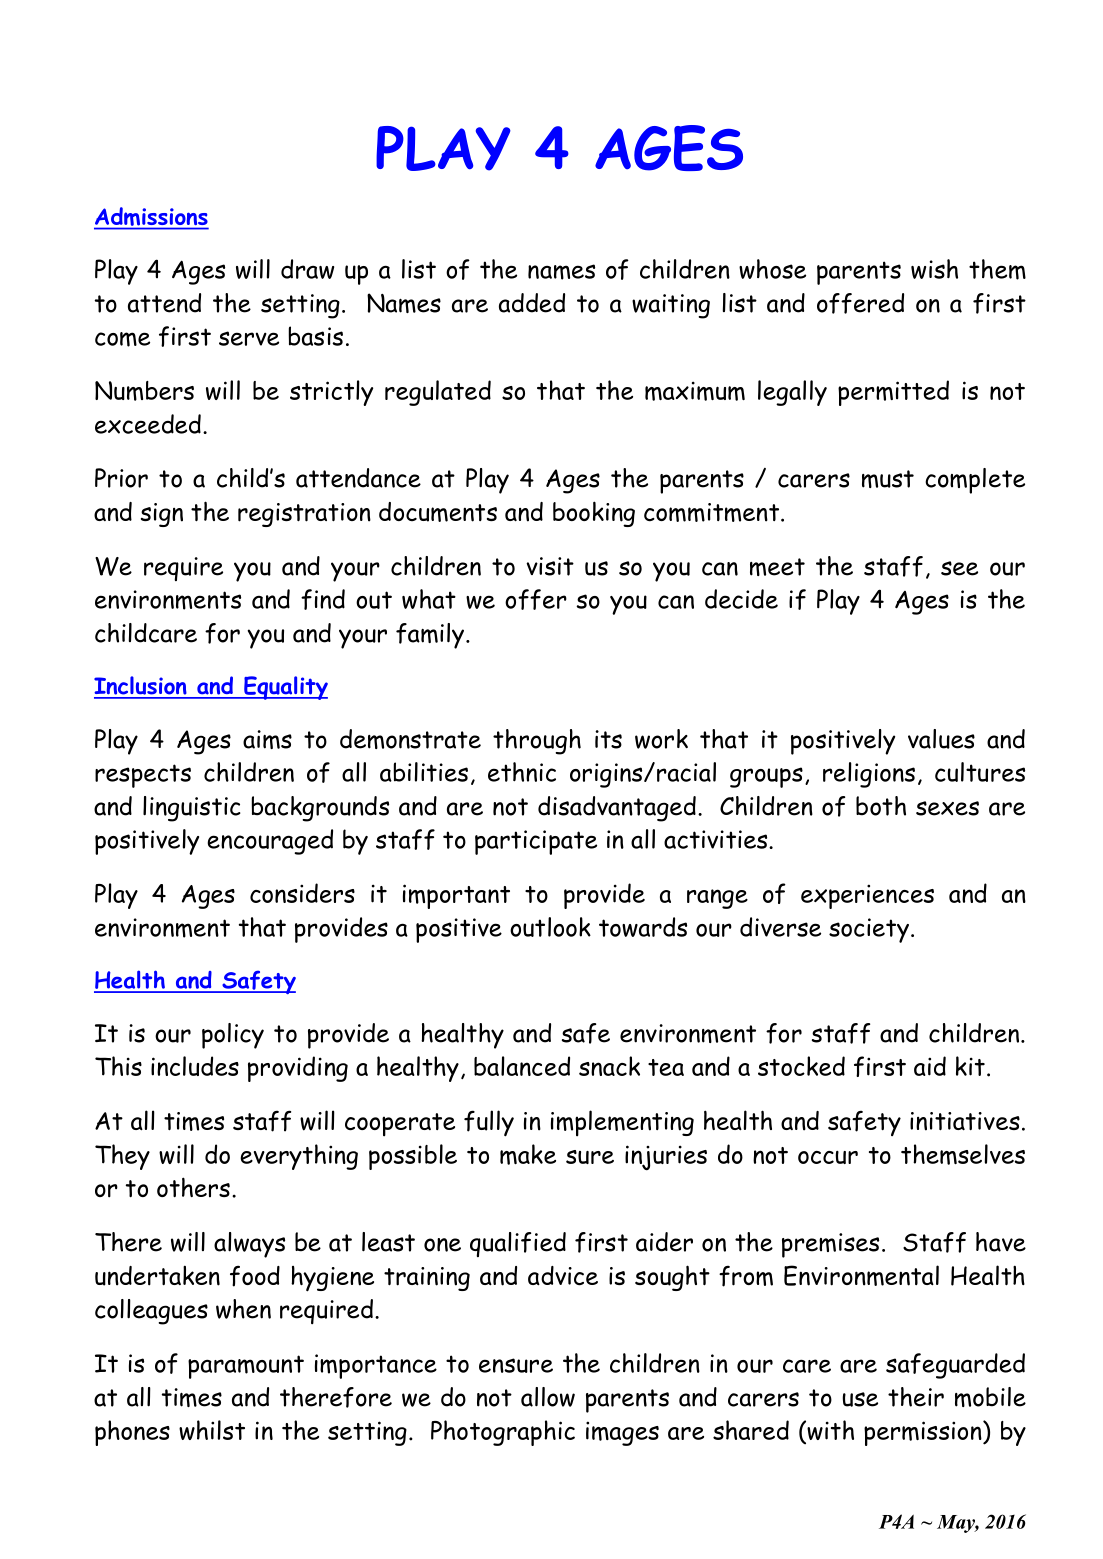 The width and height of the image is (1103, 1559). I want to click on both, so click(881, 806).
